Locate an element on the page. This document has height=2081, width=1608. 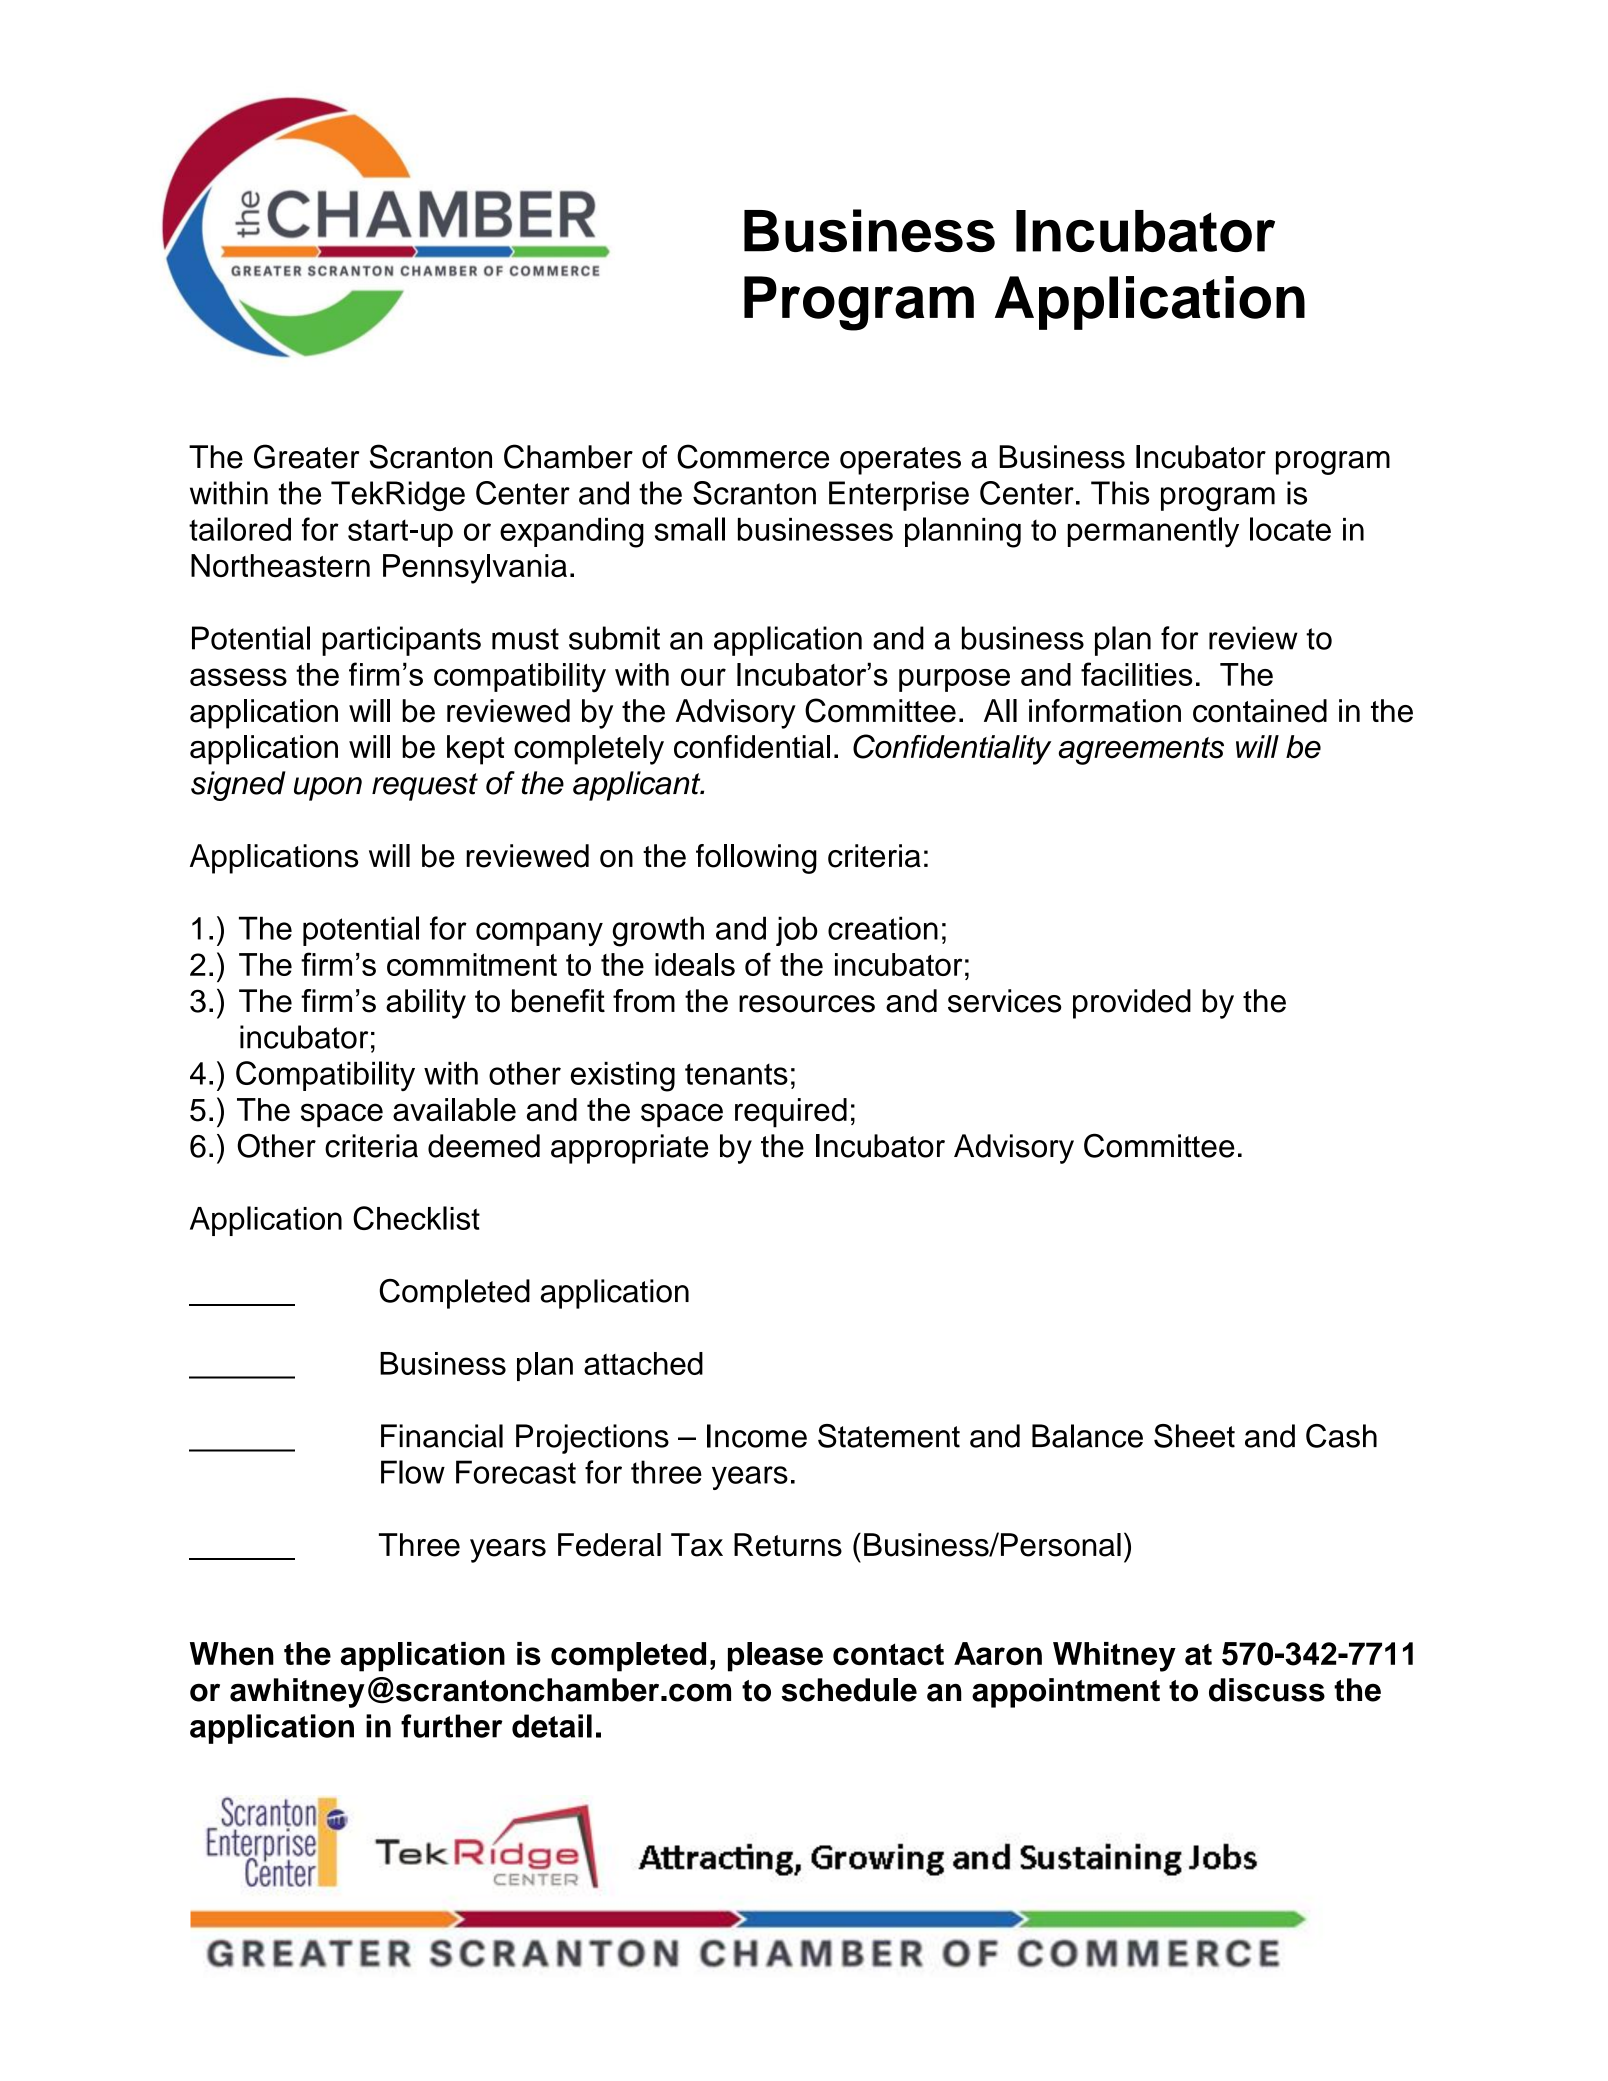
discuss is located at coordinates (1267, 1690).
